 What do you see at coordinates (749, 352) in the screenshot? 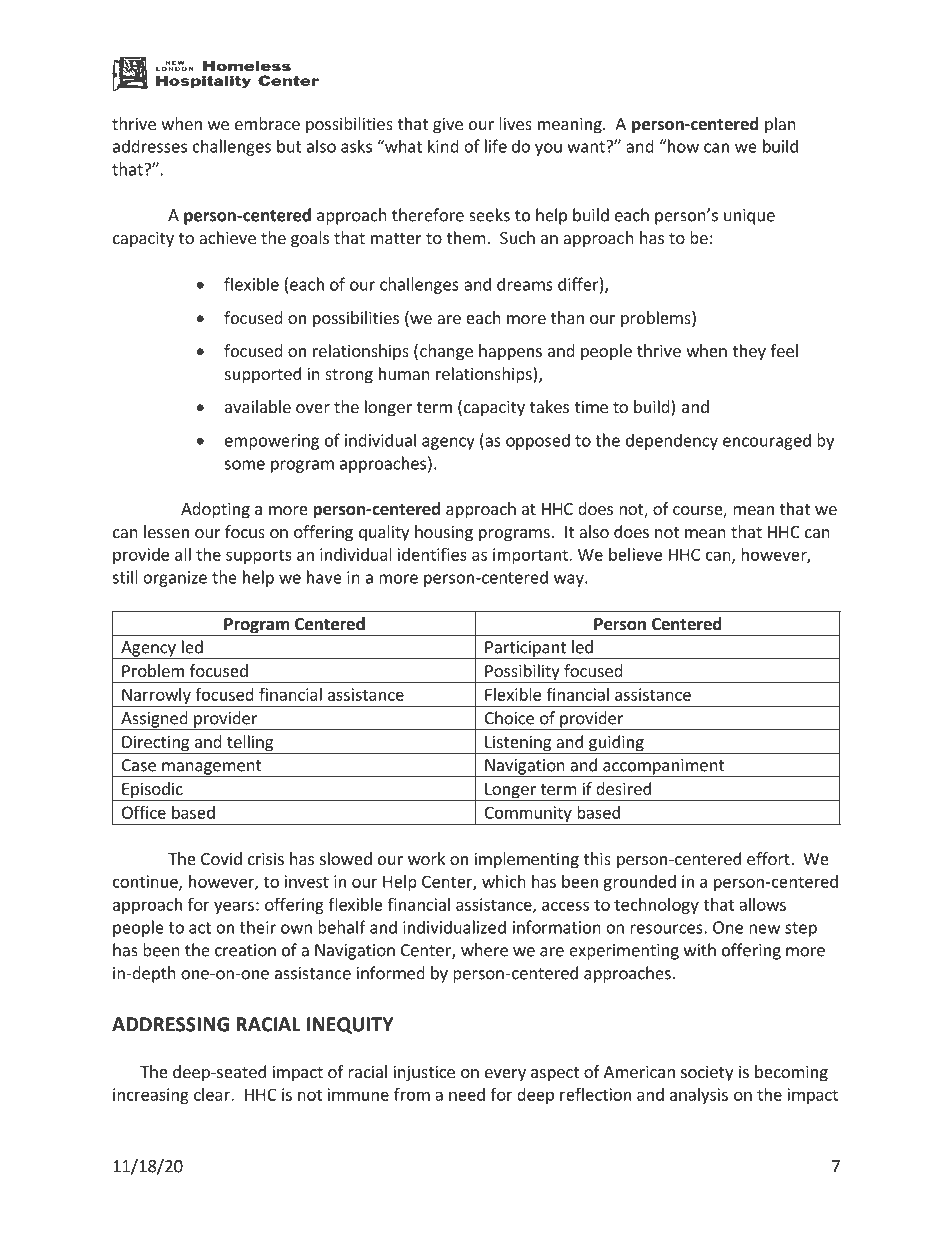
I see `they` at bounding box center [749, 352].
